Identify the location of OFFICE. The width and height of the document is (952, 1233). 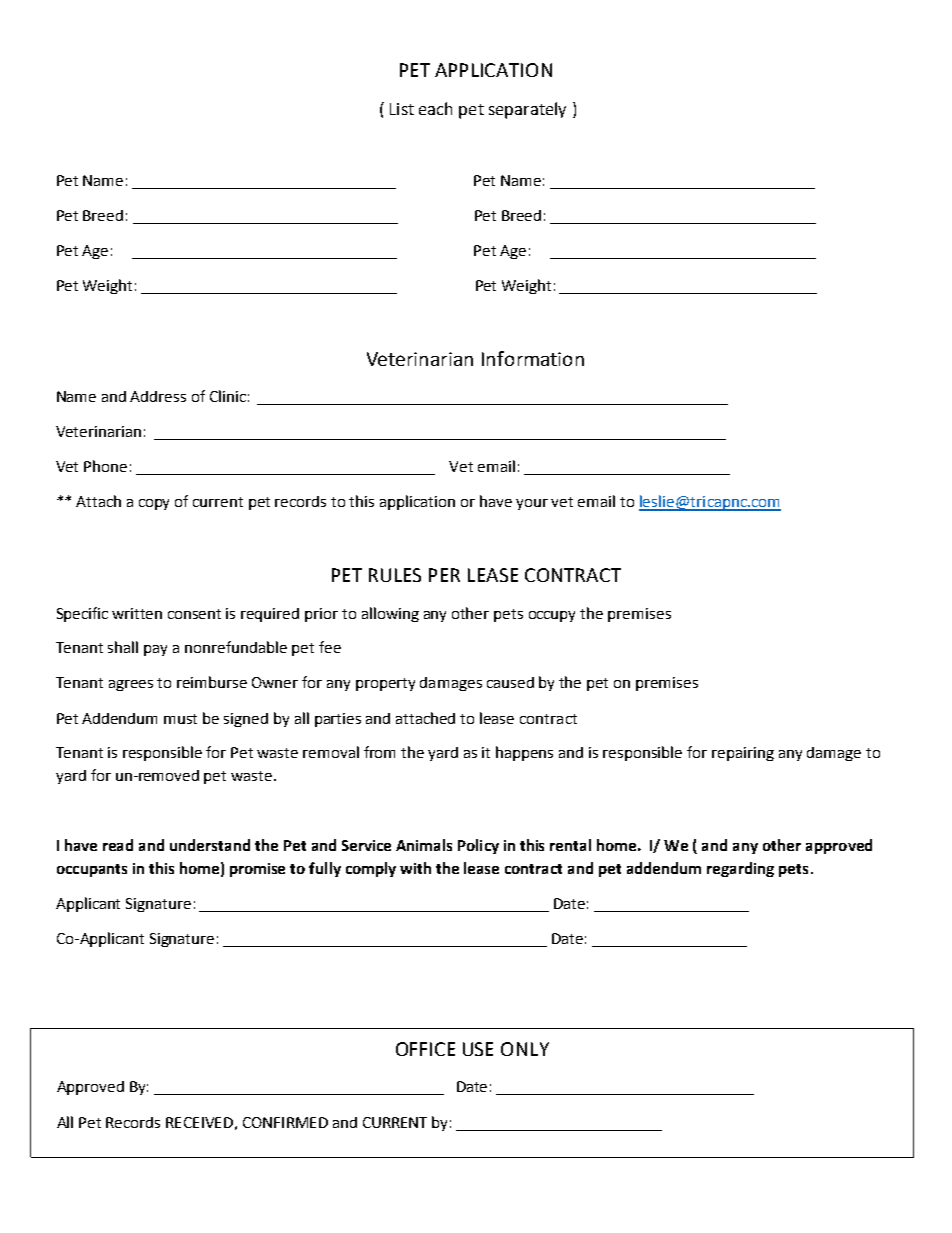
(425, 1049).
